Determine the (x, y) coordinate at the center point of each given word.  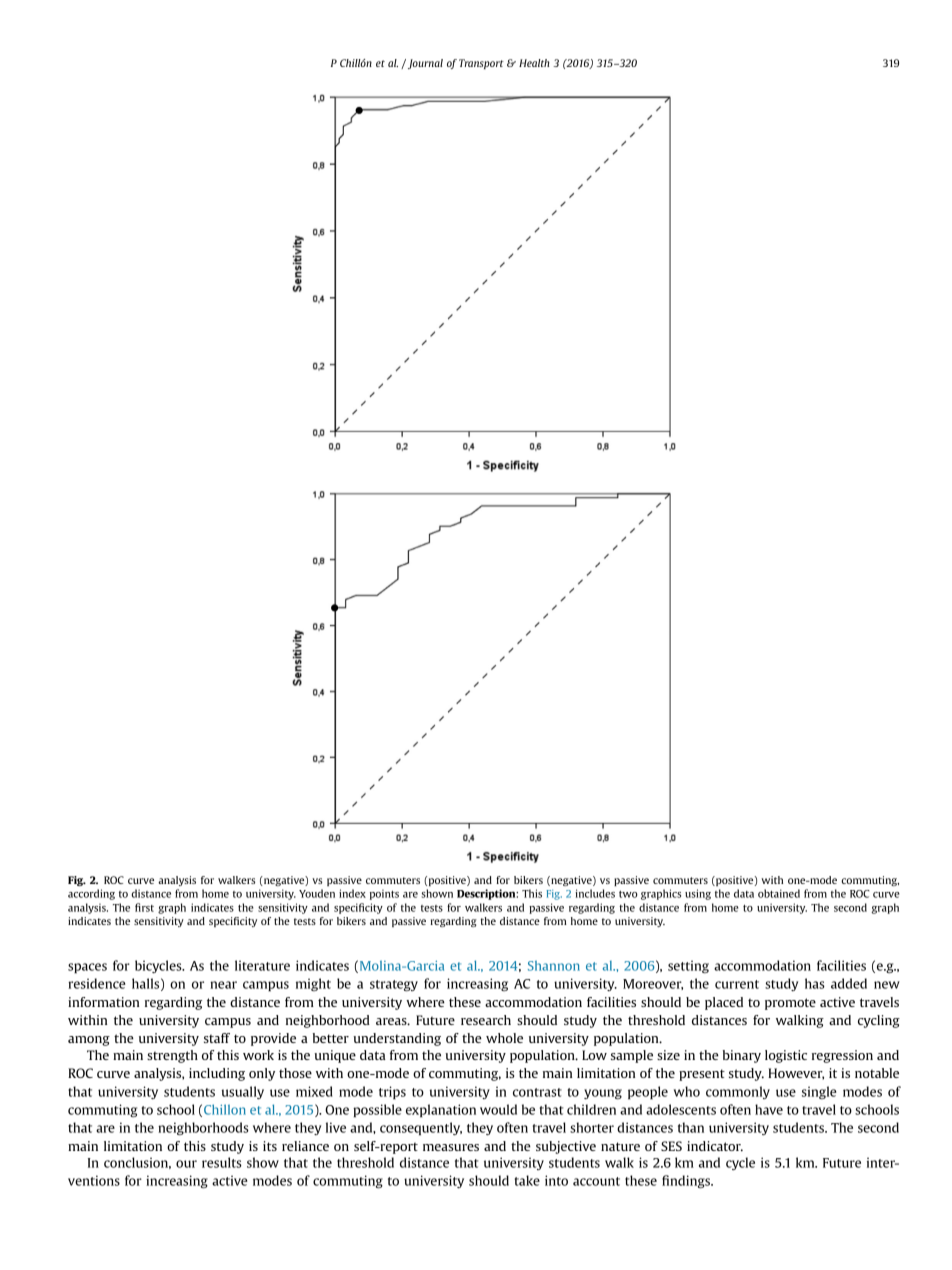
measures (451, 1147)
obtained (779, 893)
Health (534, 63)
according (91, 894)
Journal (424, 64)
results (222, 1162)
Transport (481, 64)
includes (595, 893)
